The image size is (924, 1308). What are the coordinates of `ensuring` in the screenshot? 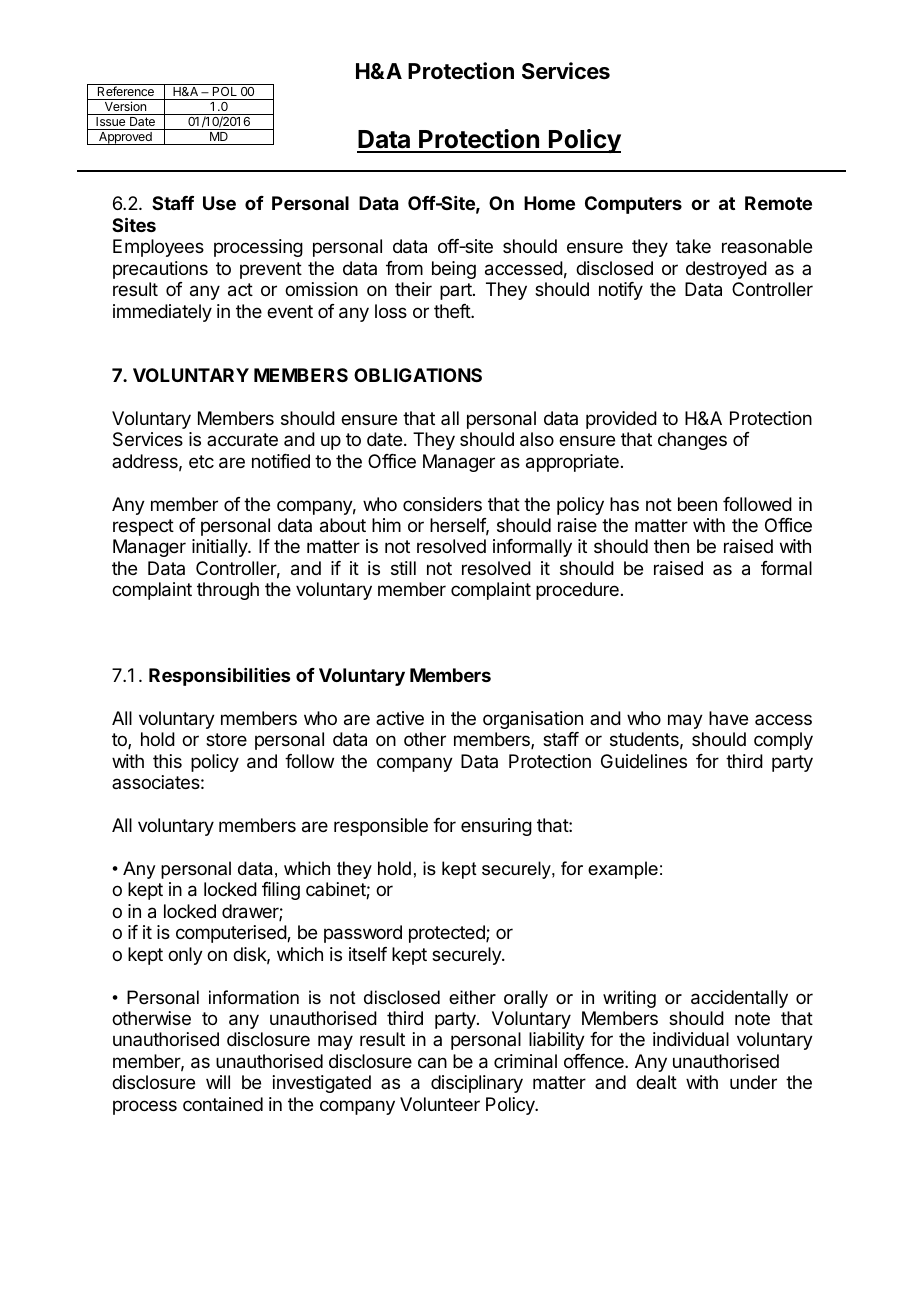 It's located at (496, 827).
